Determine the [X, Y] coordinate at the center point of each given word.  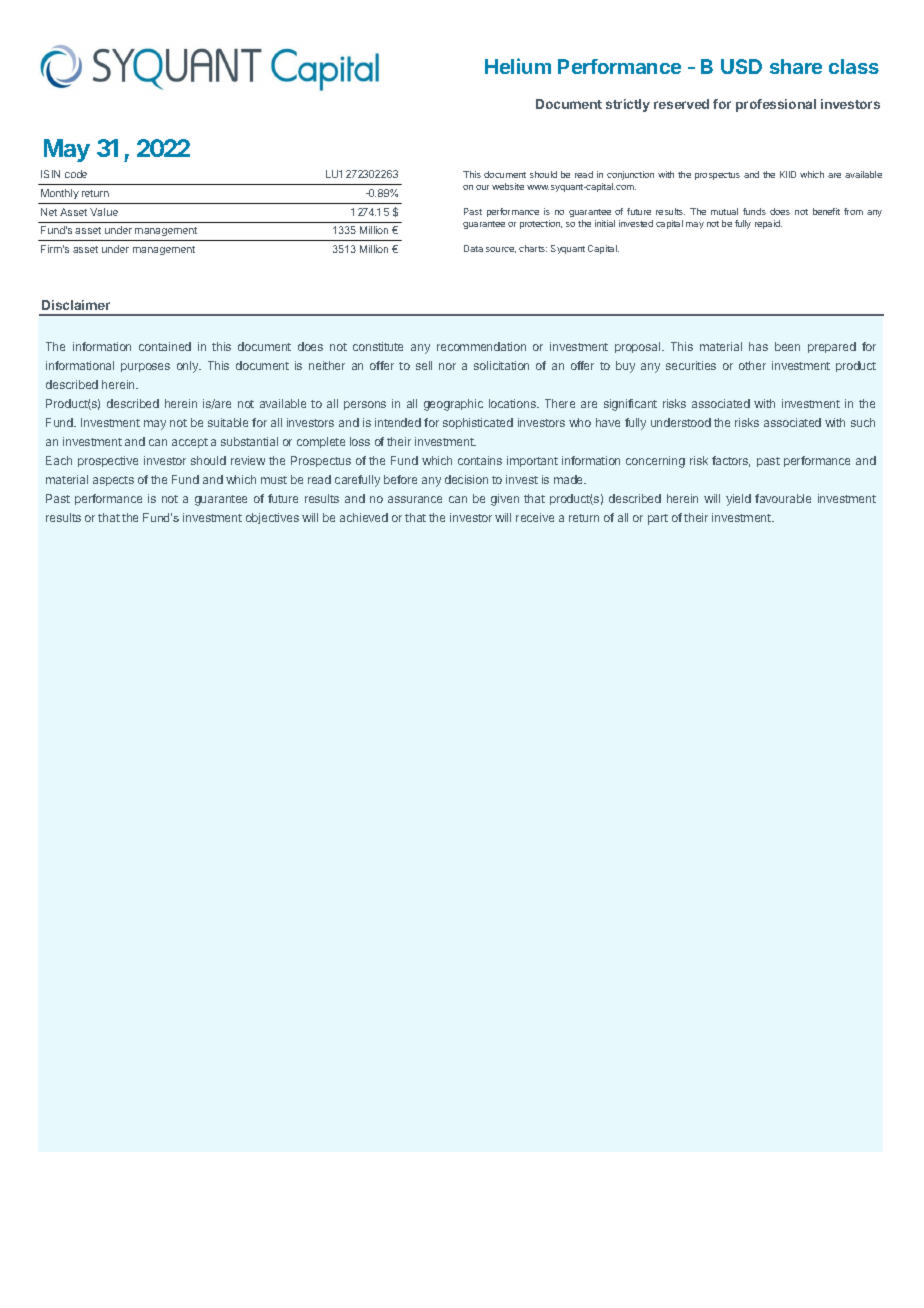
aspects [113, 481]
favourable [783, 498]
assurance [415, 499]
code [76, 174]
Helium [518, 66]
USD [741, 66]
